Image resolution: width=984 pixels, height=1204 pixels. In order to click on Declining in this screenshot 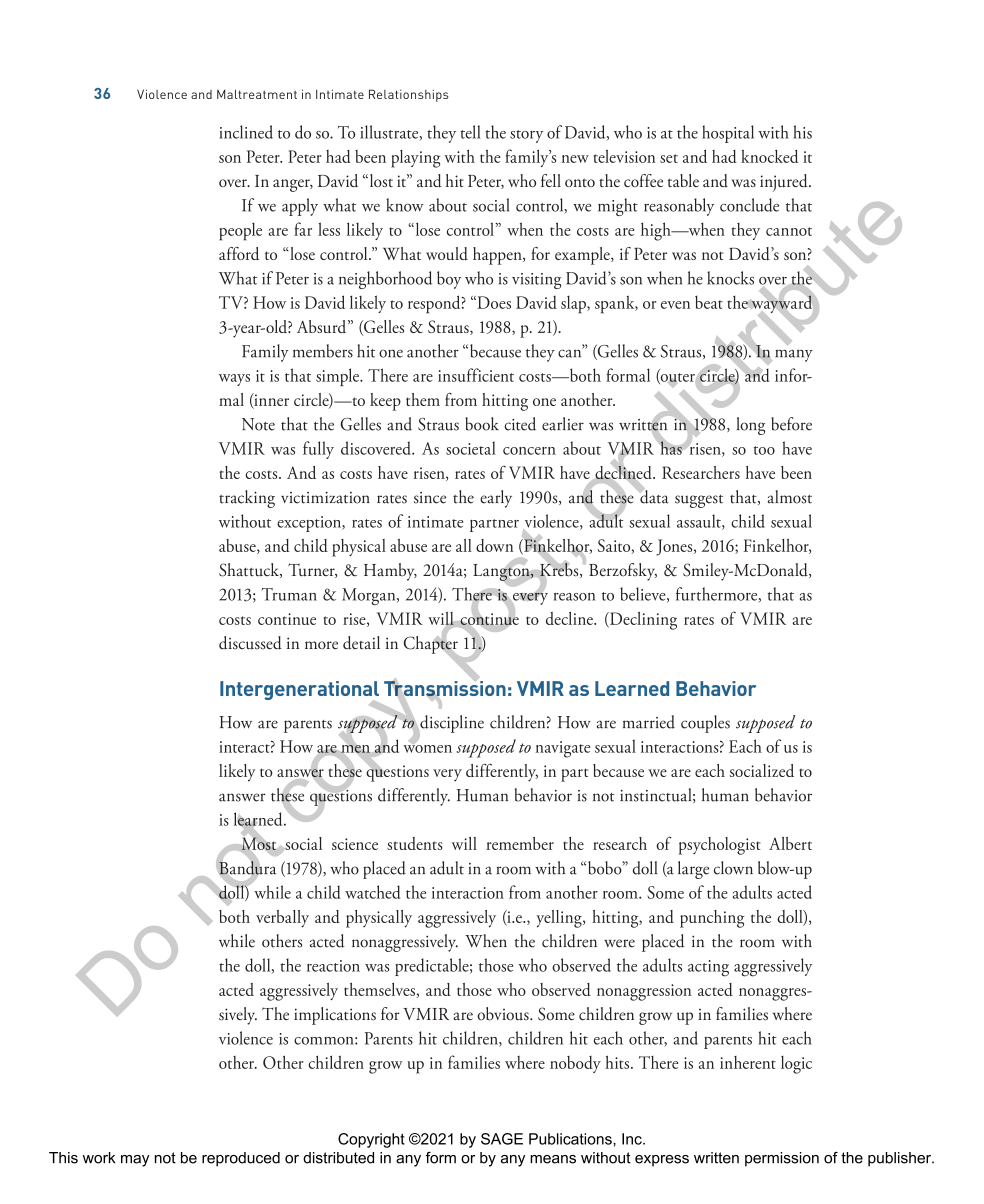, I will do `click(642, 621)`.
